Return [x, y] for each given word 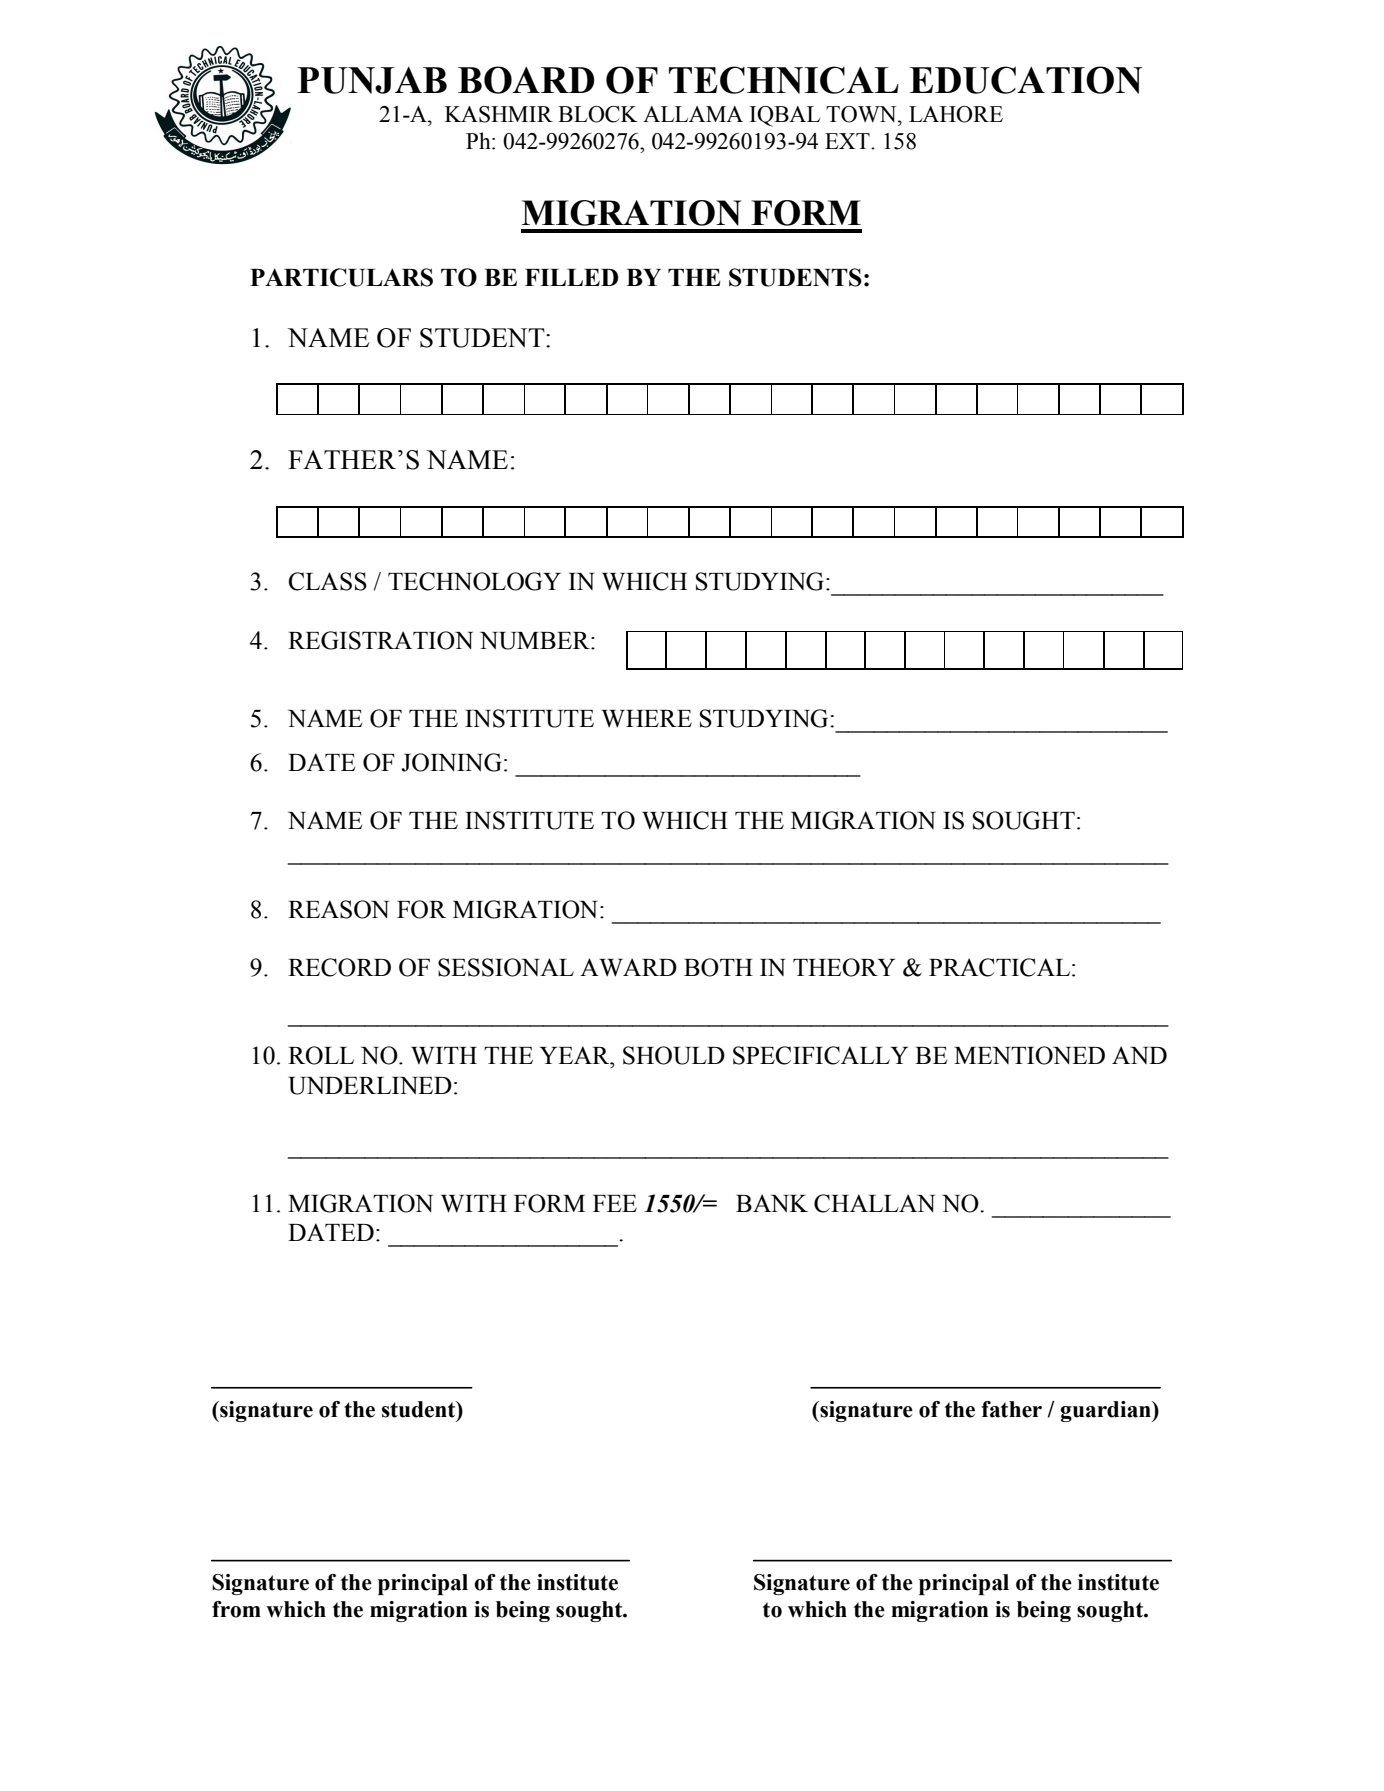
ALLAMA [693, 114]
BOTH [718, 967]
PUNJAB [372, 80]
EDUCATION [1026, 80]
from [236, 1609]
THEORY [844, 967]
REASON [338, 909]
